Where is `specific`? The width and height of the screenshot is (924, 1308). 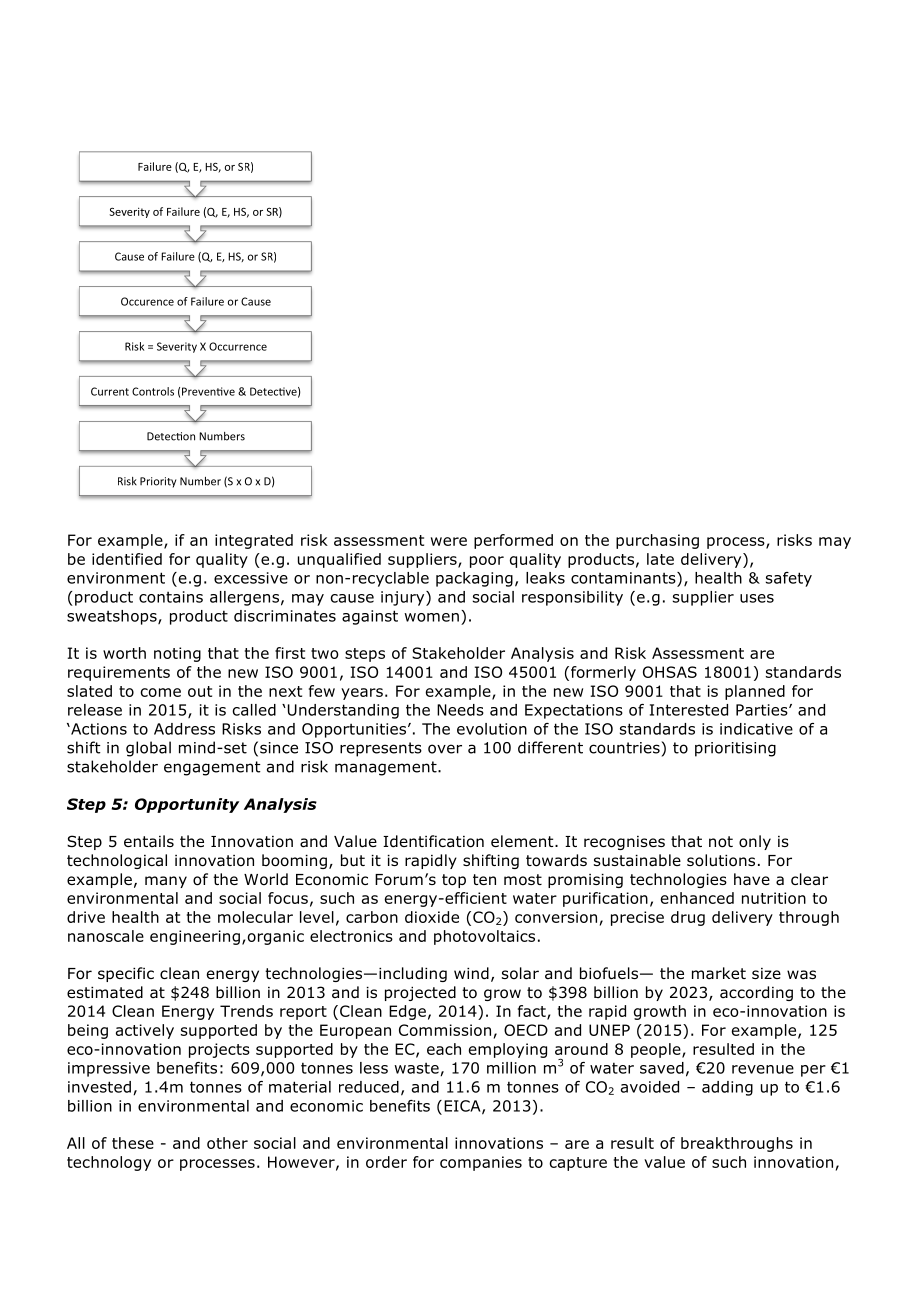
specific is located at coordinates (126, 974).
